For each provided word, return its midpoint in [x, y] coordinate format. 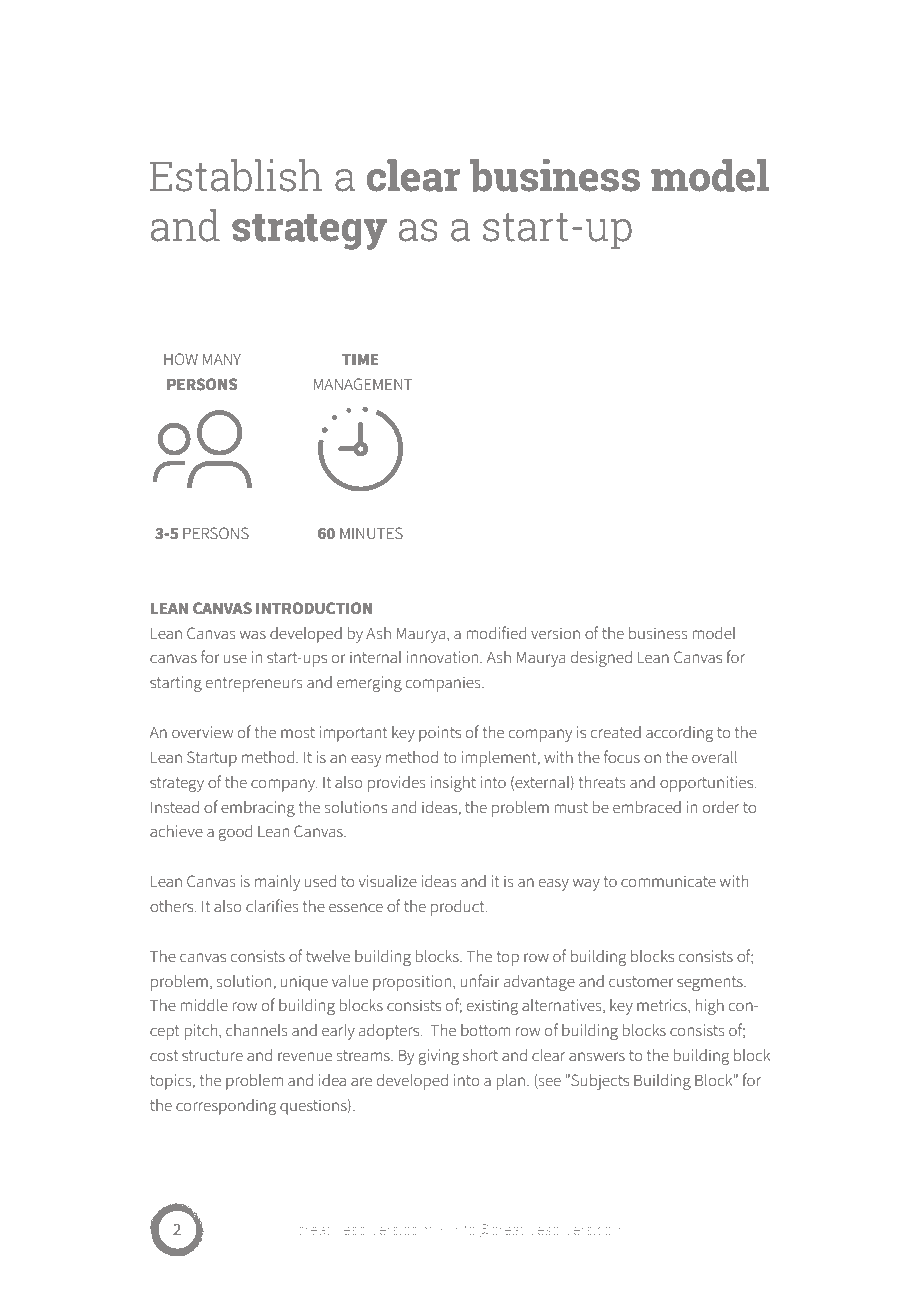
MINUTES [371, 533]
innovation [444, 657]
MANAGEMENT [363, 384]
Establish [236, 175]
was [253, 634]
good [235, 833]
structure [212, 1056]
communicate [668, 881]
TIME [360, 359]
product [459, 908]
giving [439, 1057]
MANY [222, 359]
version [555, 633]
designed [601, 659]
